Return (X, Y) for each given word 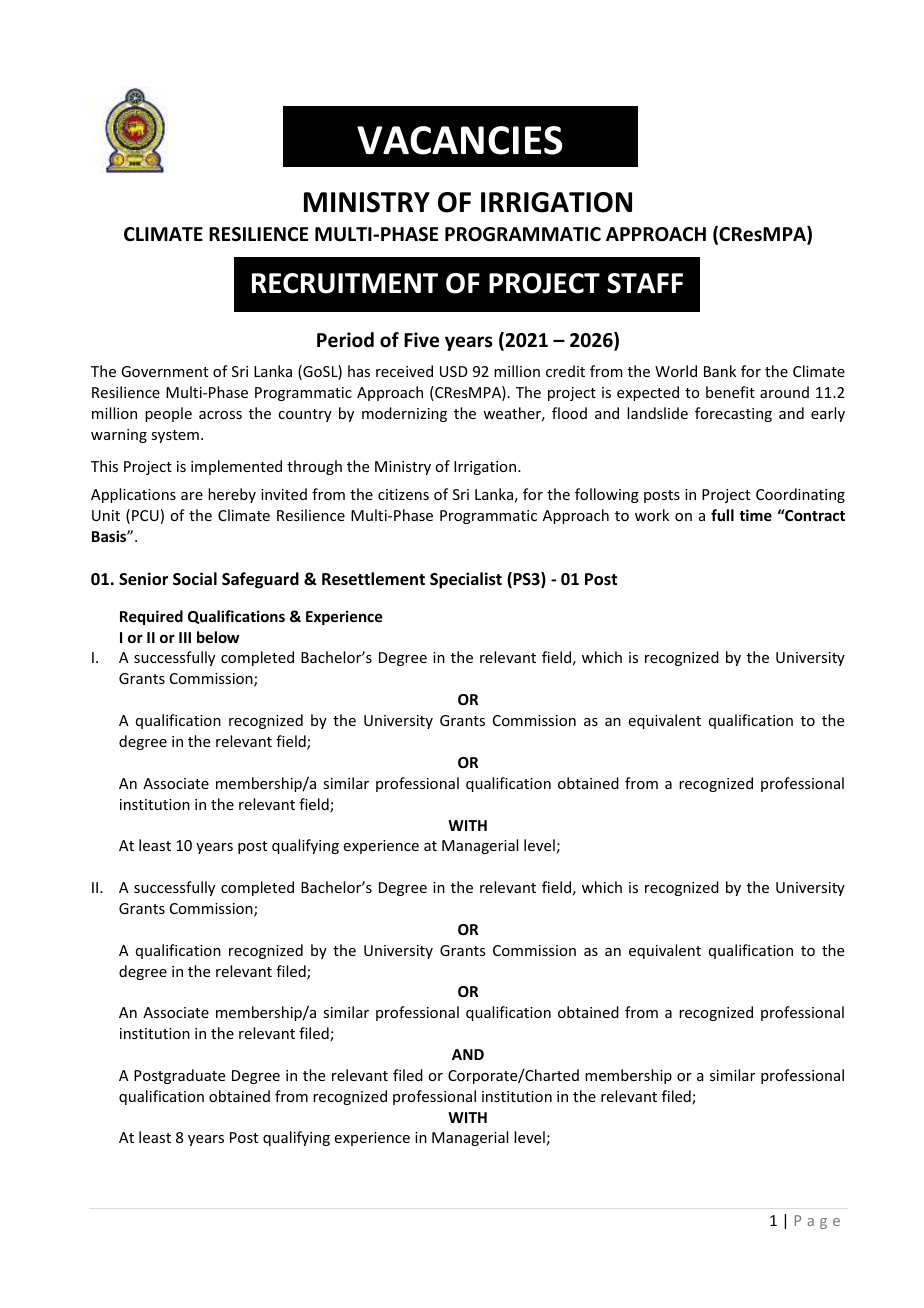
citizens (403, 494)
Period (345, 340)
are (192, 496)
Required (151, 617)
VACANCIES (460, 140)
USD (454, 371)
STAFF (645, 283)
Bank (720, 371)
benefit (730, 392)
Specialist (466, 580)
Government (164, 371)
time (755, 515)
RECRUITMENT (345, 283)
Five (421, 340)
